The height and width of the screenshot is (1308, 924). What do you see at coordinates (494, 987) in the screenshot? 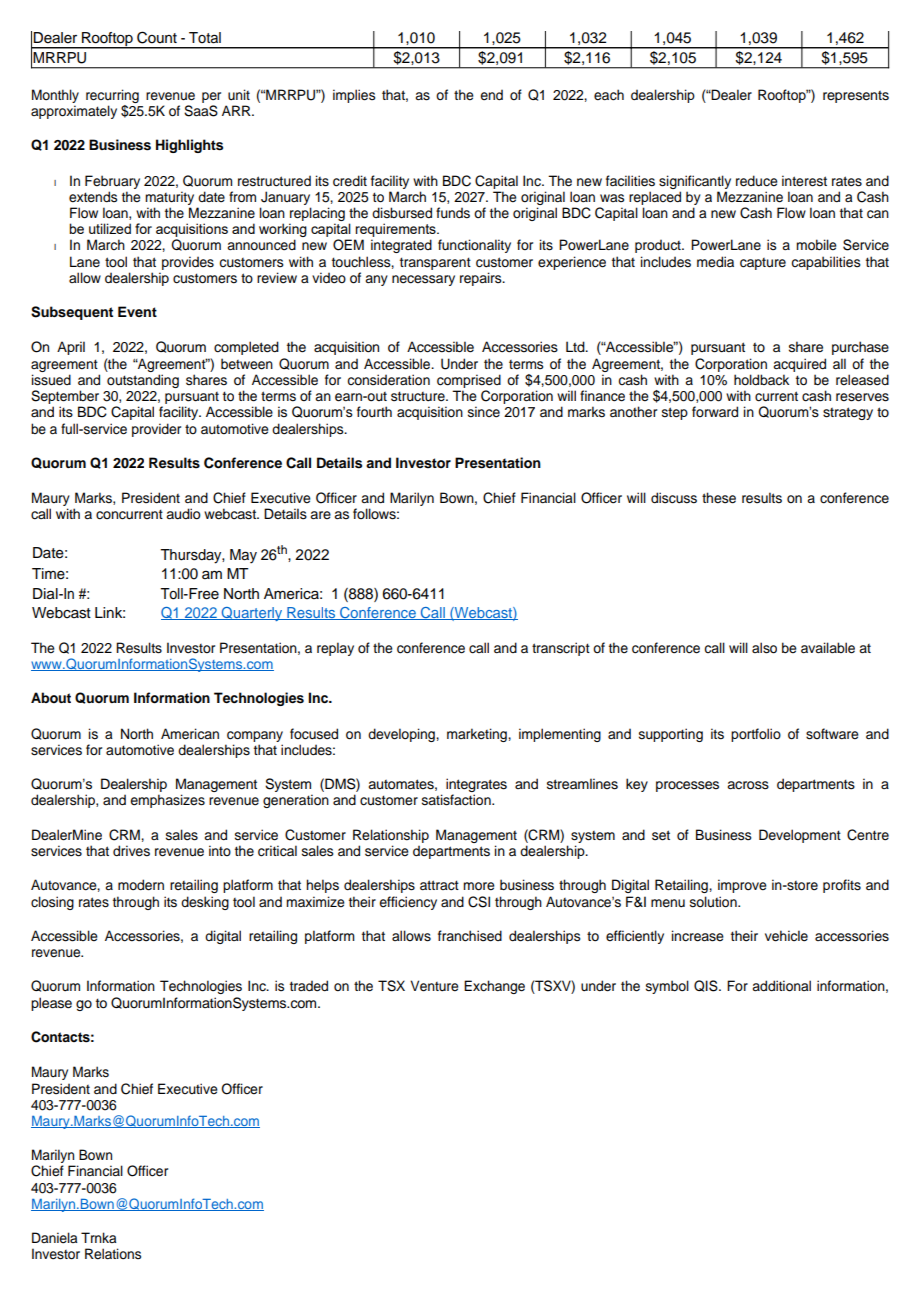
I see `Exchange` at bounding box center [494, 987].
